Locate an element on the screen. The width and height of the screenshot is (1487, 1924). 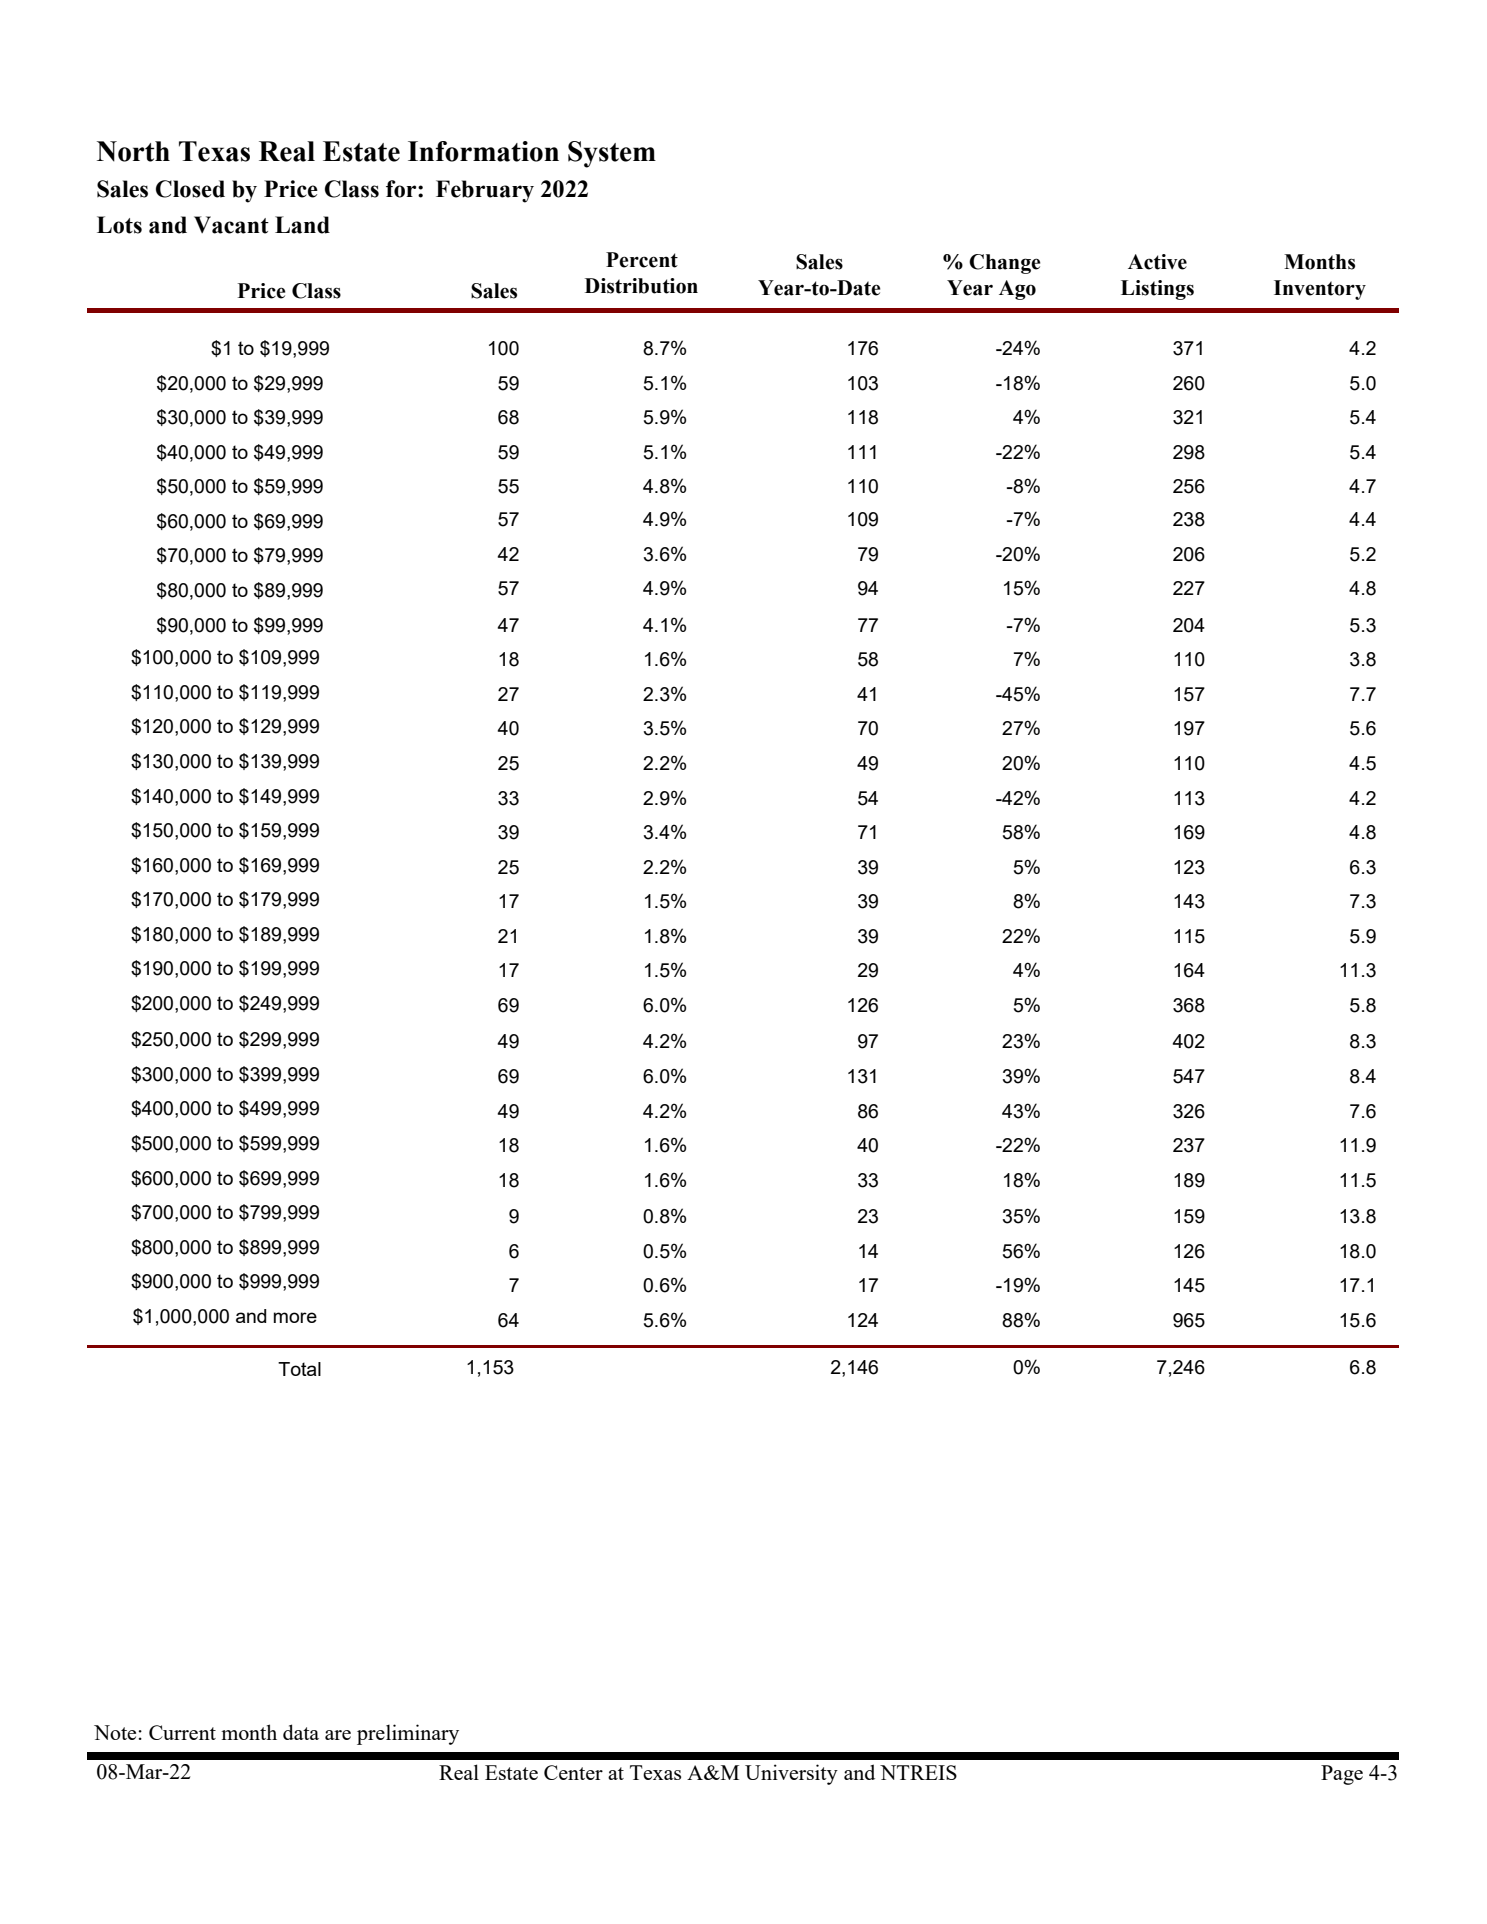
more is located at coordinates (295, 1317).
